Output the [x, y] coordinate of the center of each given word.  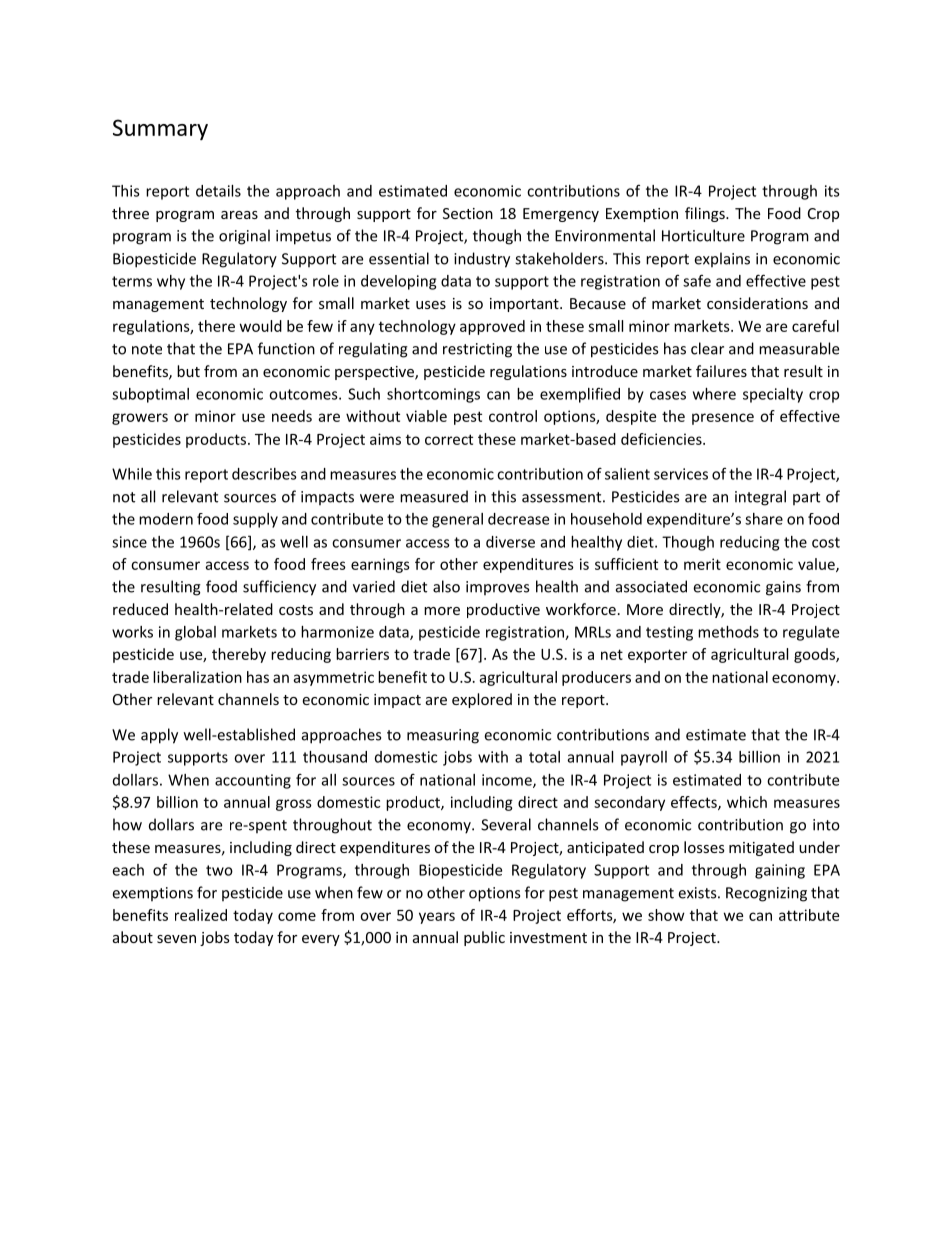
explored [482, 700]
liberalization [197, 677]
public [484, 938]
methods [728, 632]
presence [723, 419]
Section [468, 213]
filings [706, 214]
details [218, 191]
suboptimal [150, 395]
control [513, 416]
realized [201, 915]
